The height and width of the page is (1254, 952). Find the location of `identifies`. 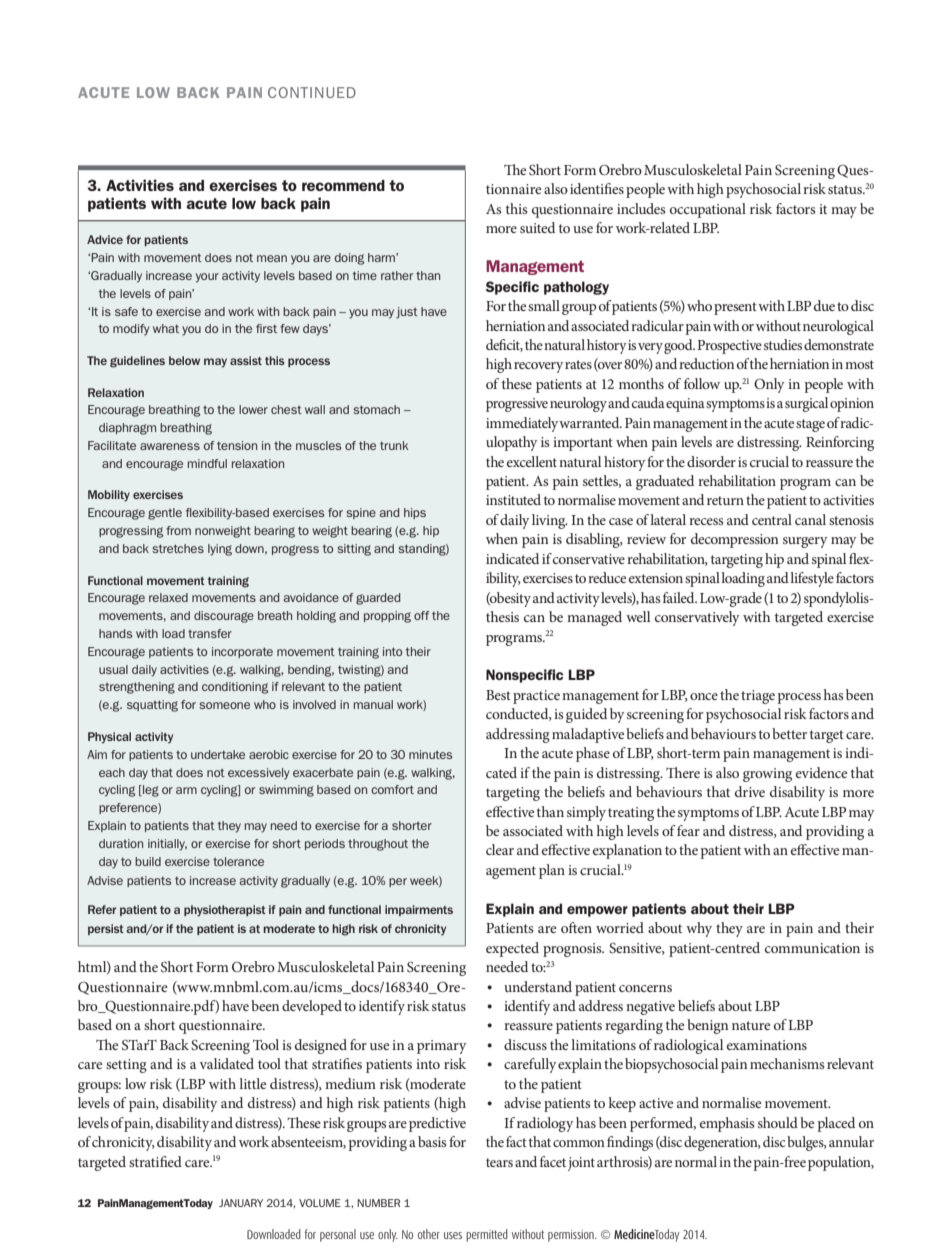

identifies is located at coordinates (597, 188).
